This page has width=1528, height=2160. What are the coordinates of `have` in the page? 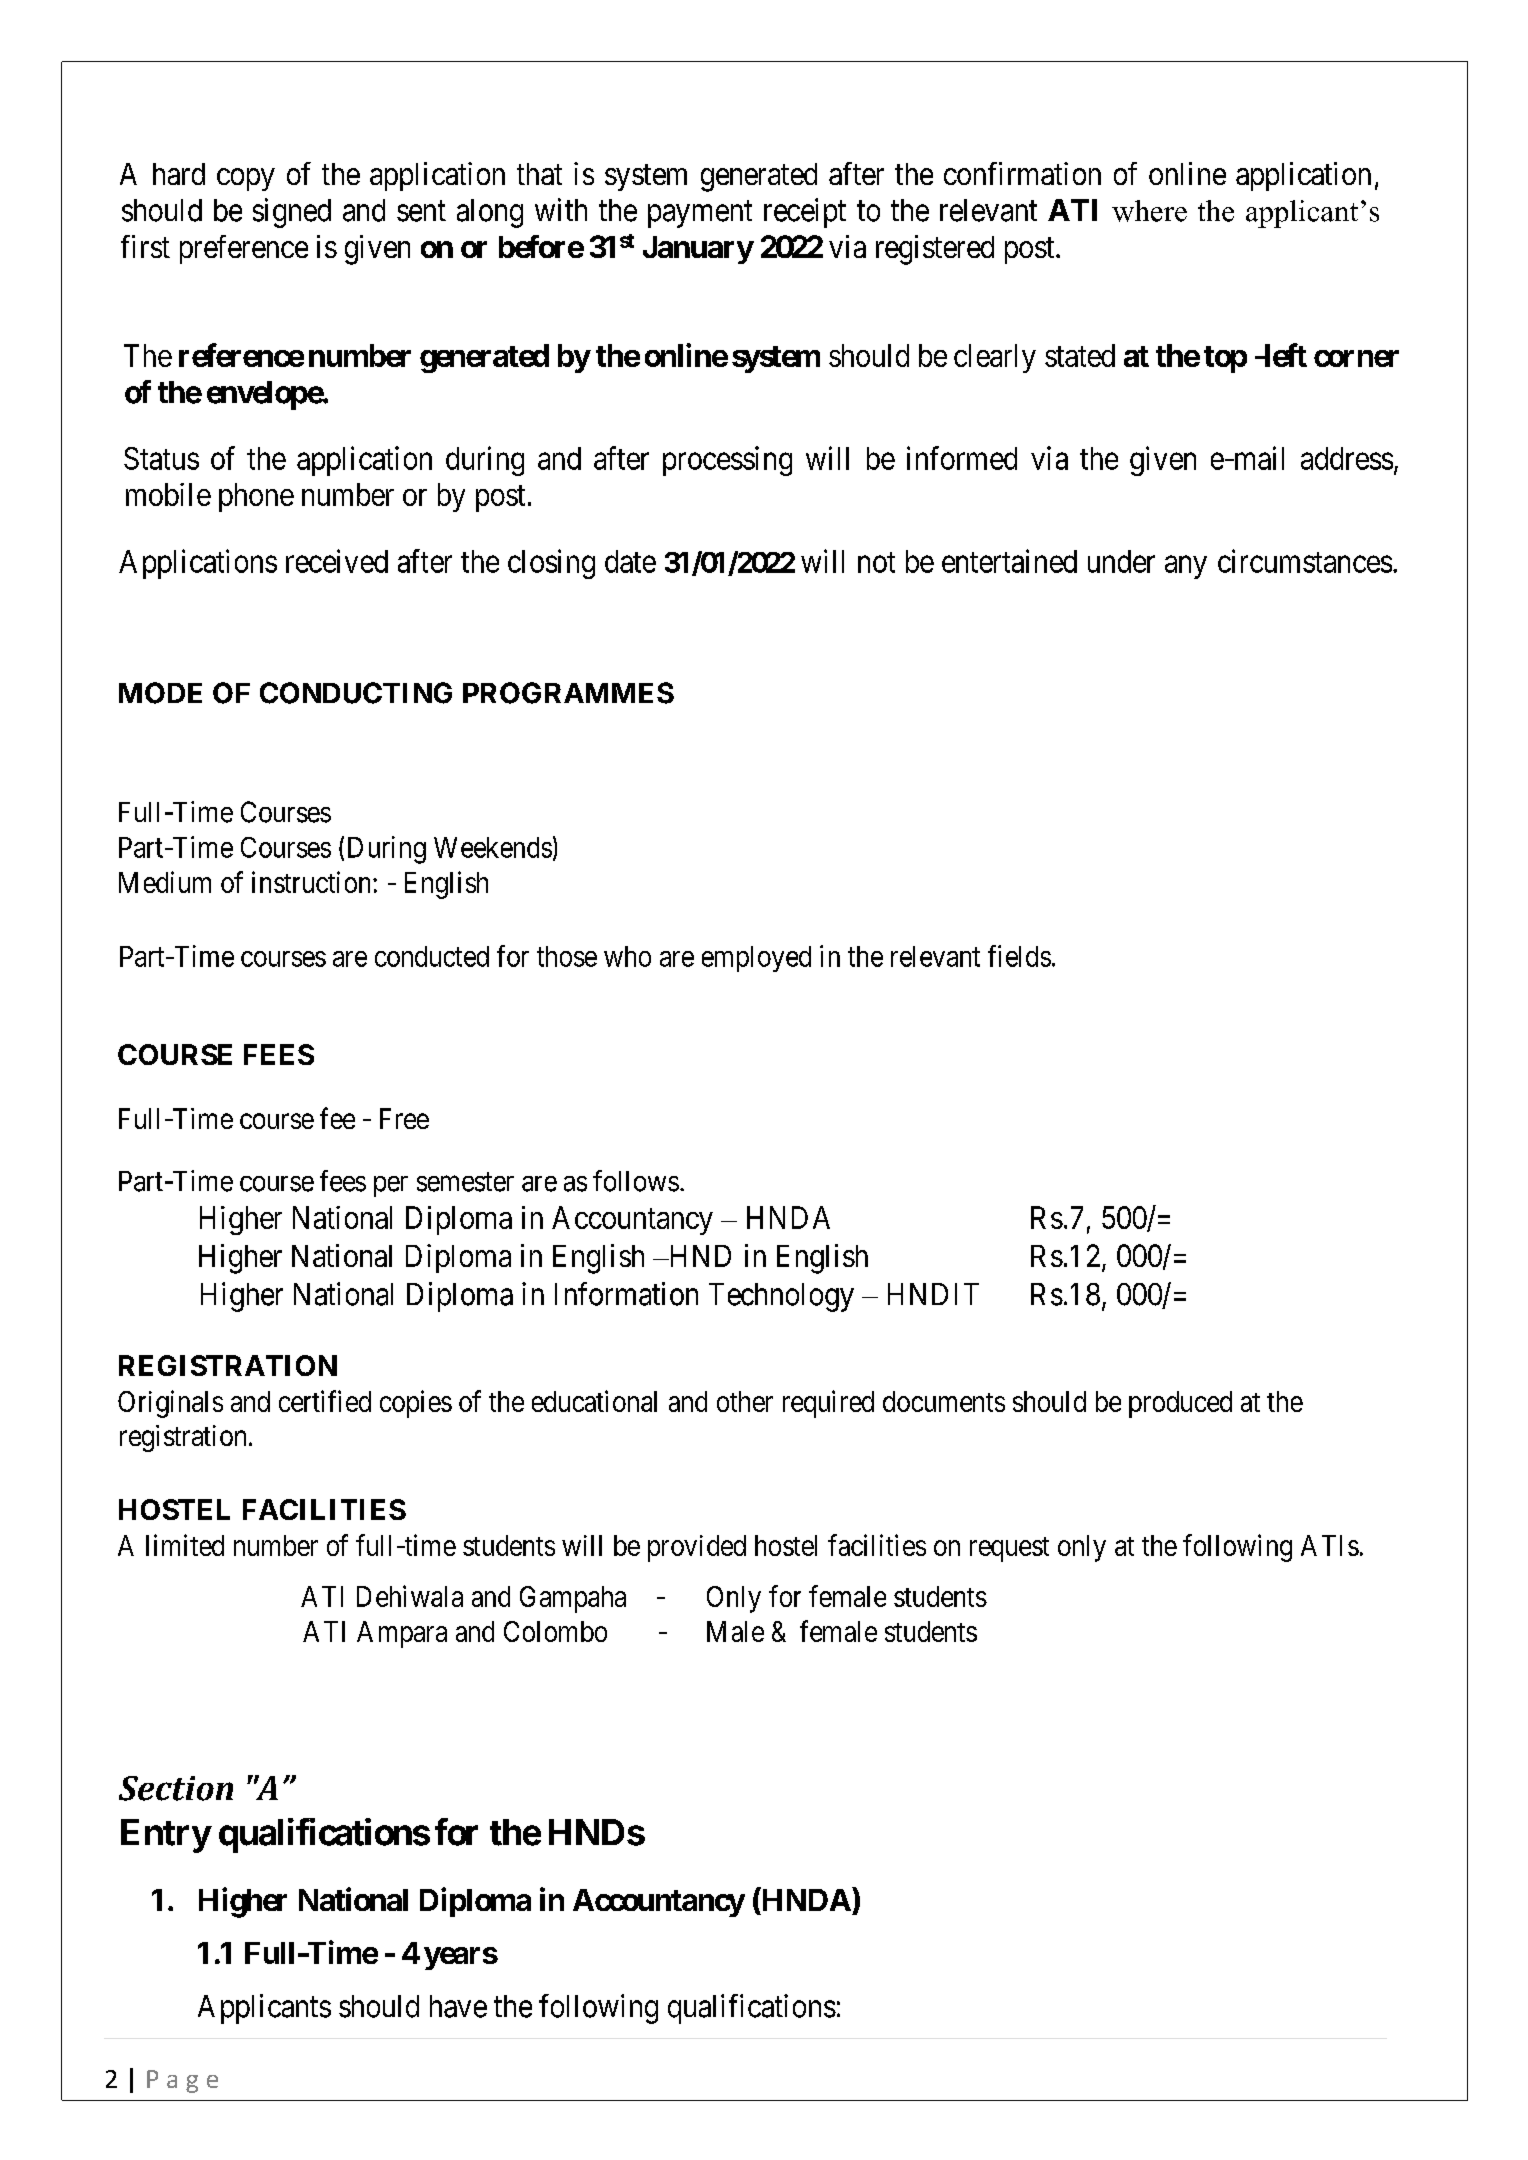 It's located at (458, 2006).
